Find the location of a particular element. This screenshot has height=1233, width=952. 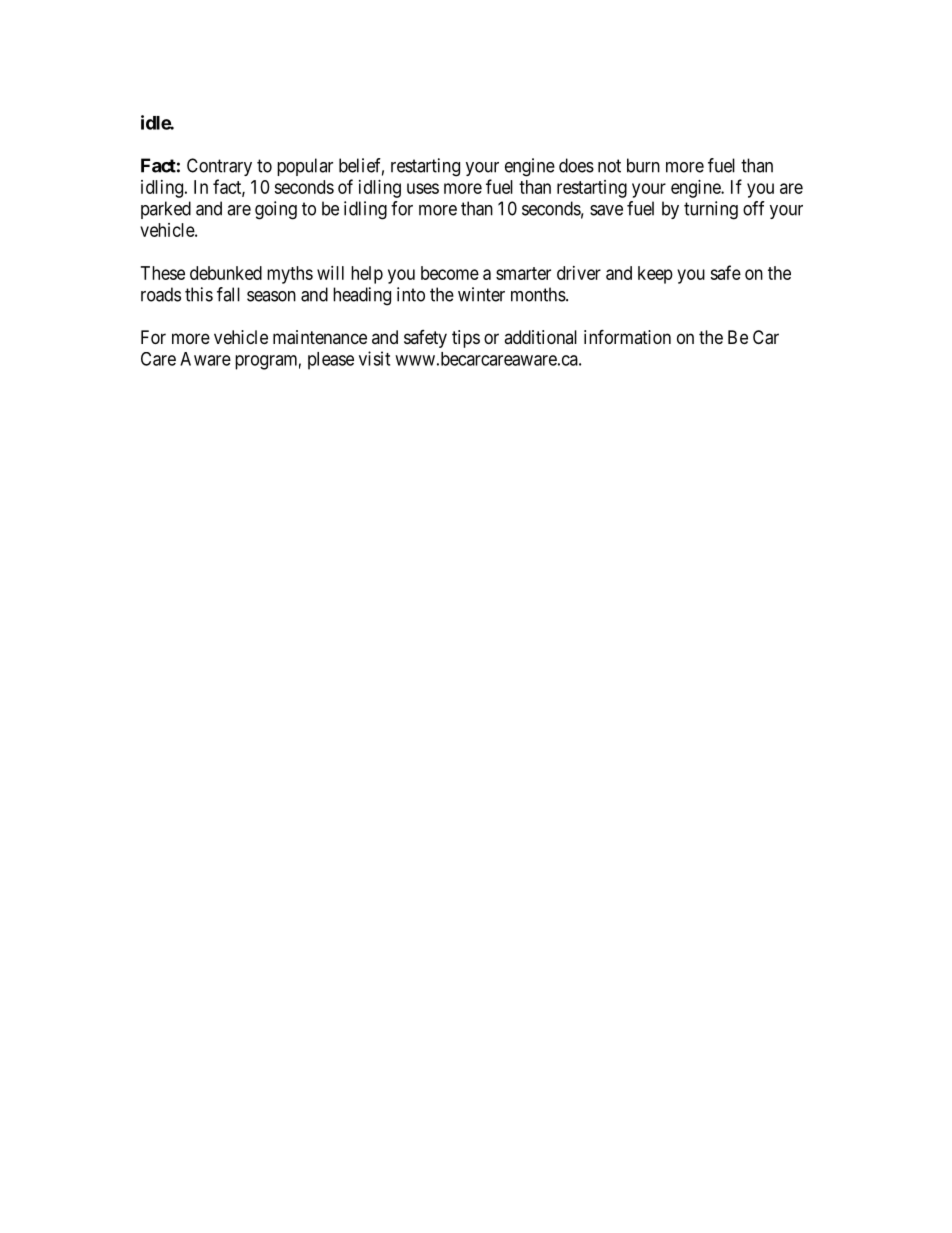

burn is located at coordinates (643, 165).
